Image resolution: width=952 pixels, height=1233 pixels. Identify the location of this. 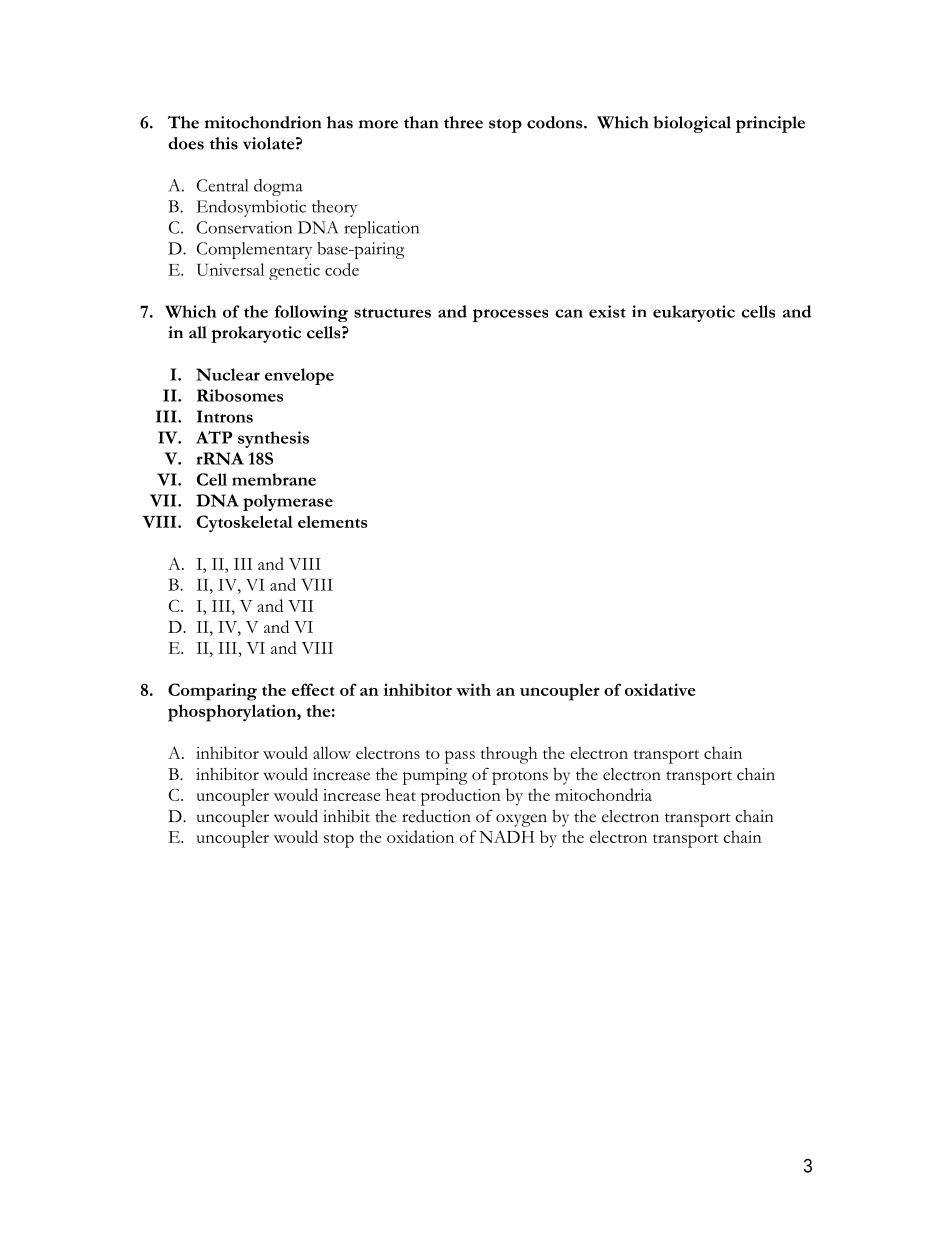
(224, 143).
